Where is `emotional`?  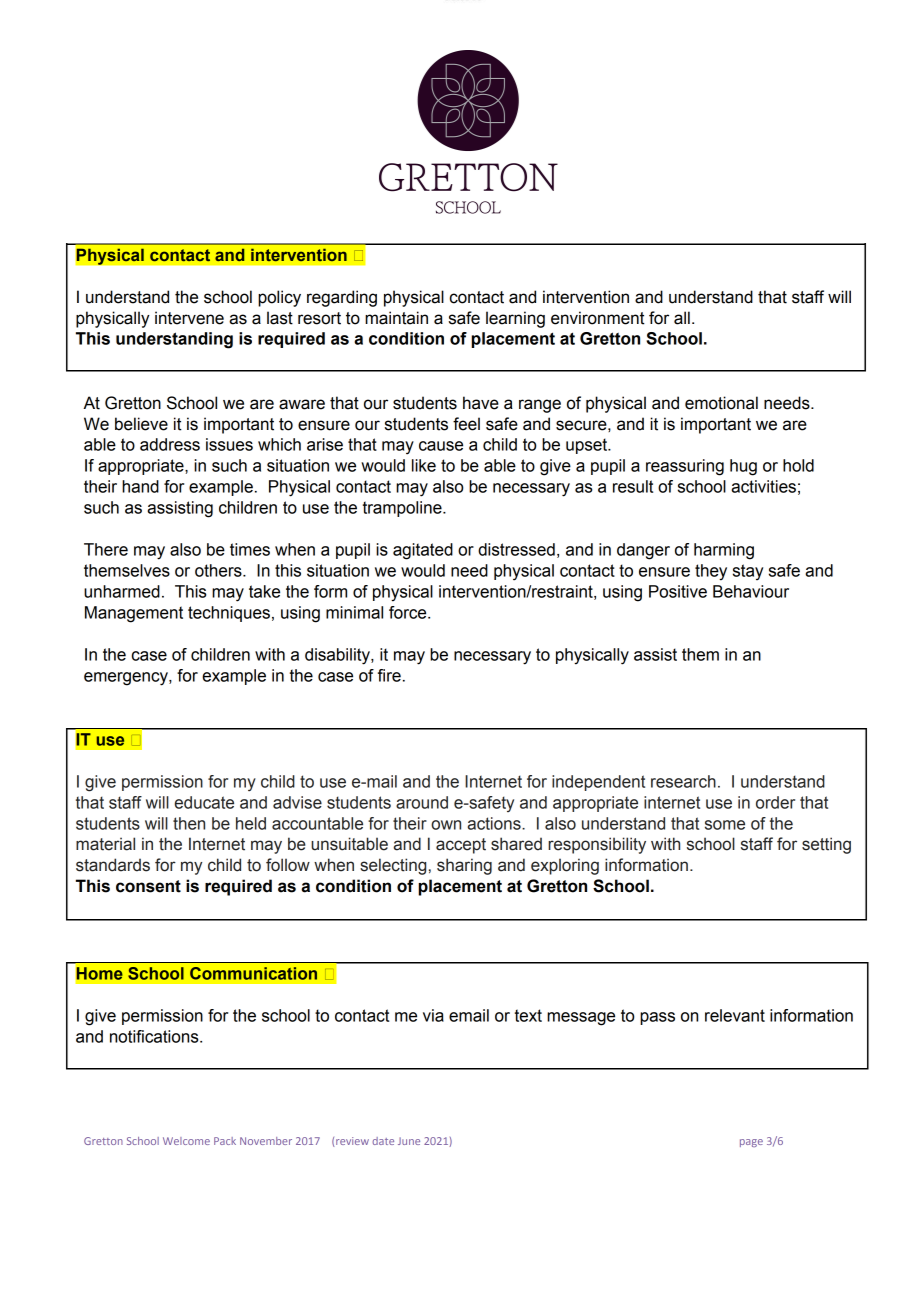
emotional is located at coordinates (721, 403).
